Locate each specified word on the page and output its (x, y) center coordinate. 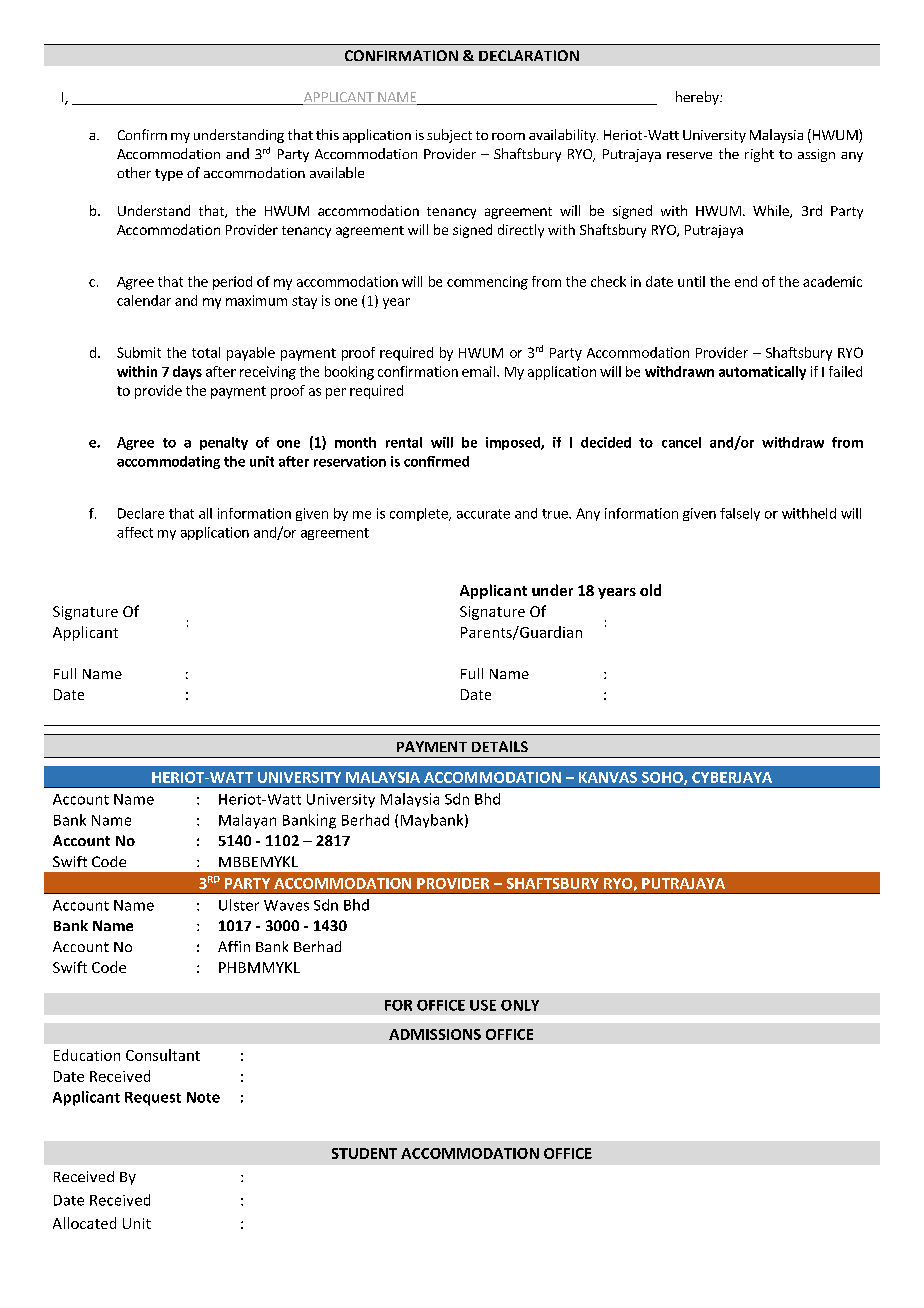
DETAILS (500, 746)
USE (483, 1005)
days (187, 373)
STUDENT (364, 1153)
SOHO (663, 778)
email (480, 371)
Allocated (84, 1223)
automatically (762, 373)
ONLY (520, 1005)
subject (449, 136)
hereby (698, 98)
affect (135, 532)
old (650, 590)
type (169, 175)
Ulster (239, 905)
